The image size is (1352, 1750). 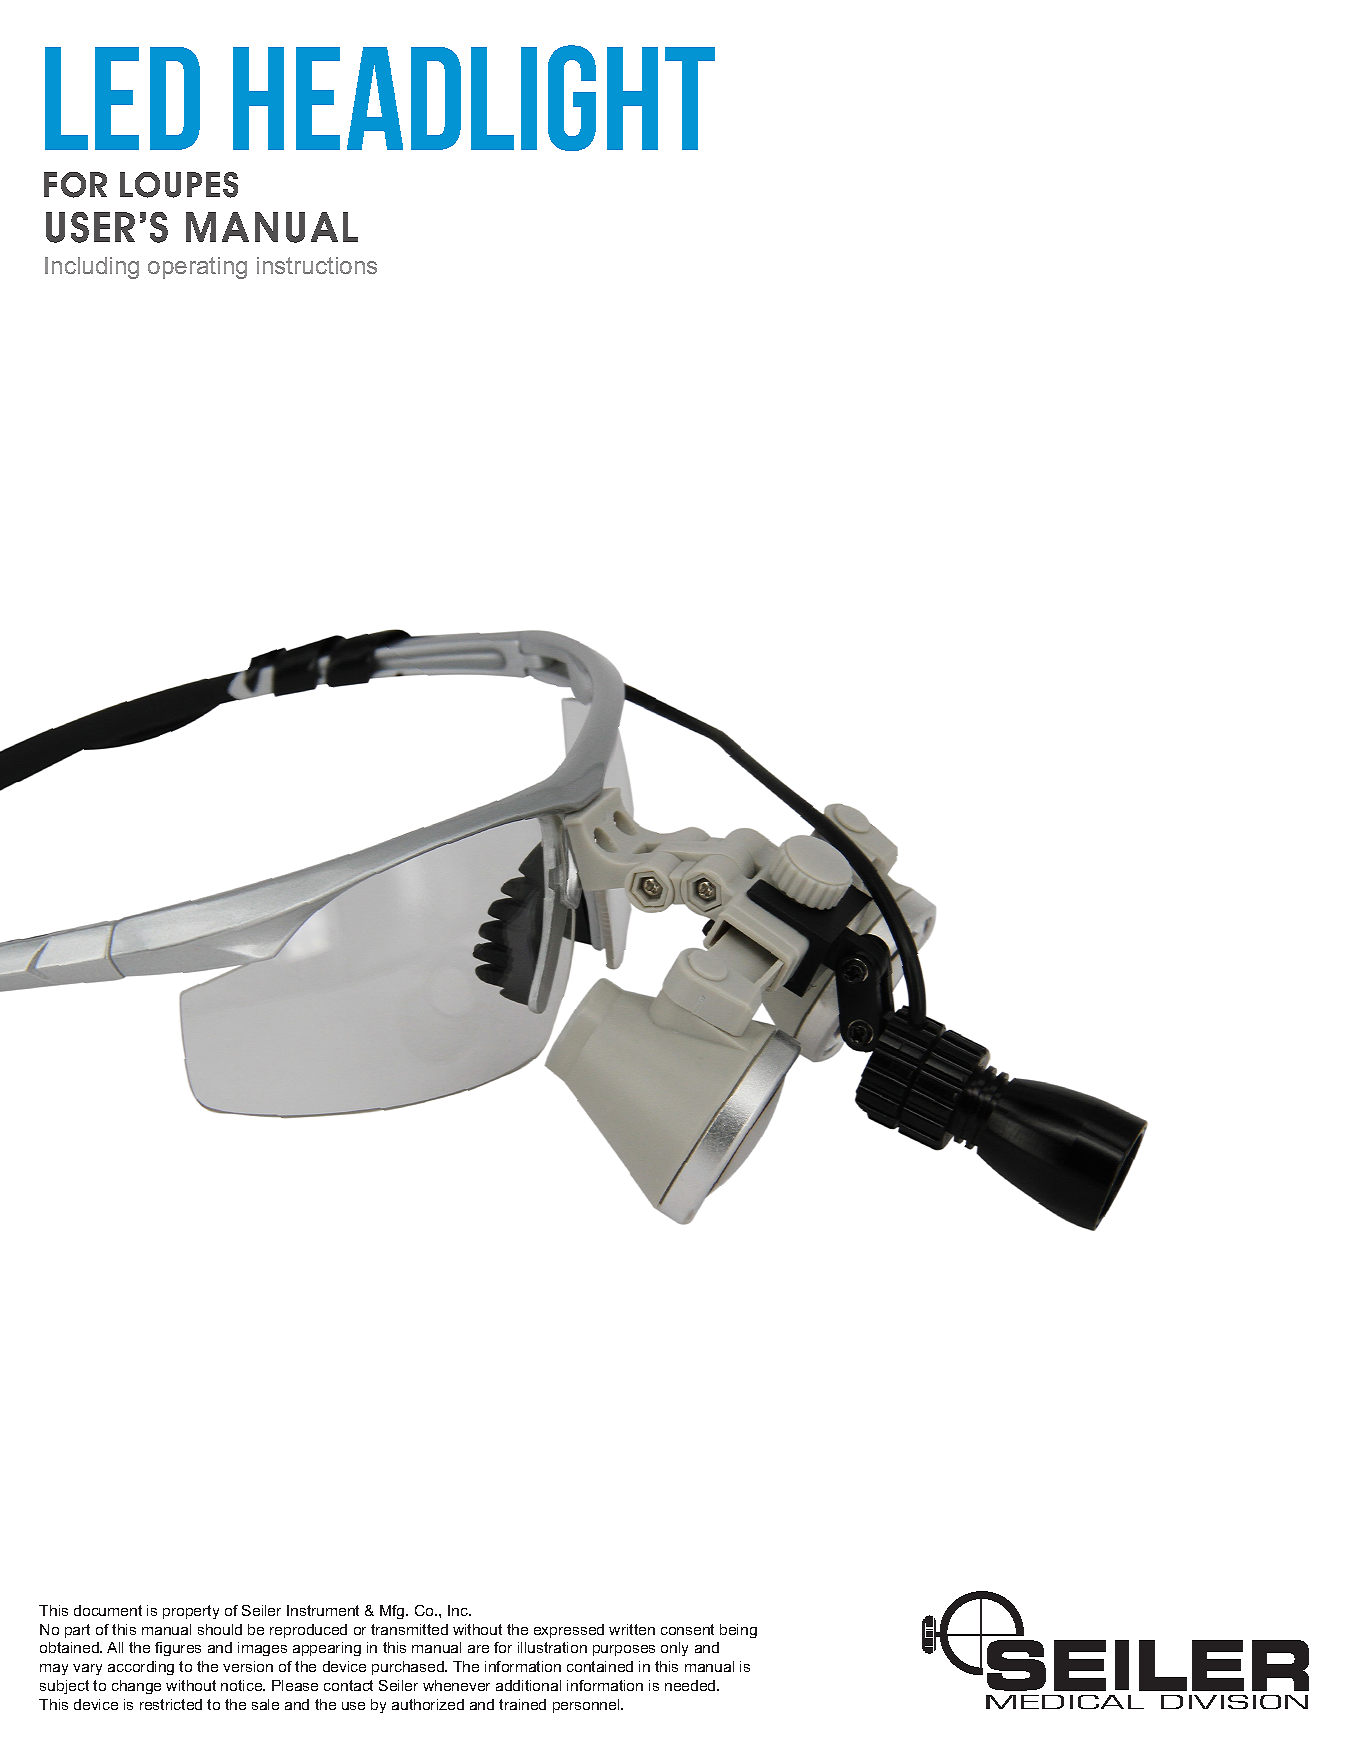 What do you see at coordinates (738, 1631) in the document?
I see `being` at bounding box center [738, 1631].
